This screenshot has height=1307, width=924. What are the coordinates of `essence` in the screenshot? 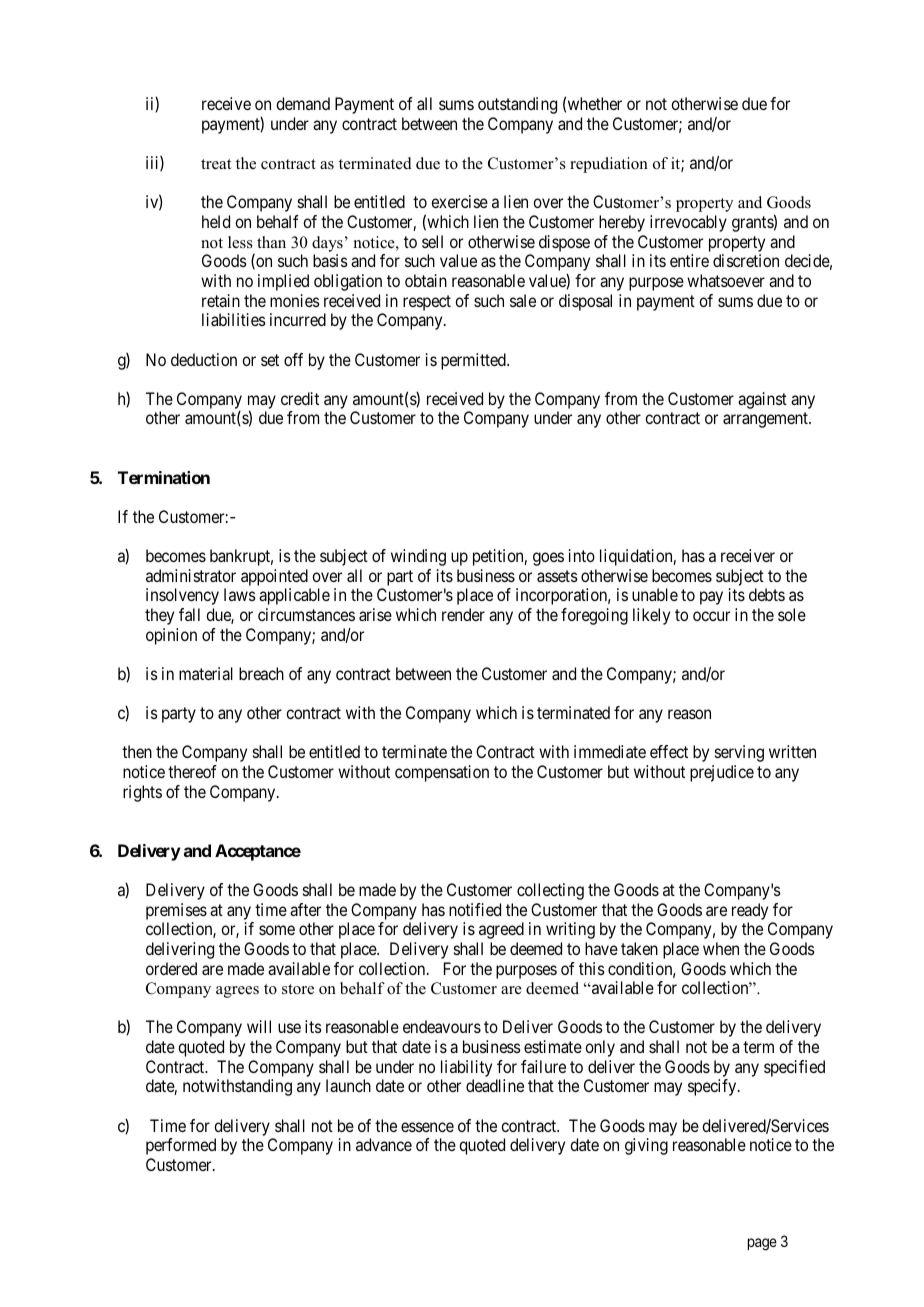 It's located at (427, 1127).
